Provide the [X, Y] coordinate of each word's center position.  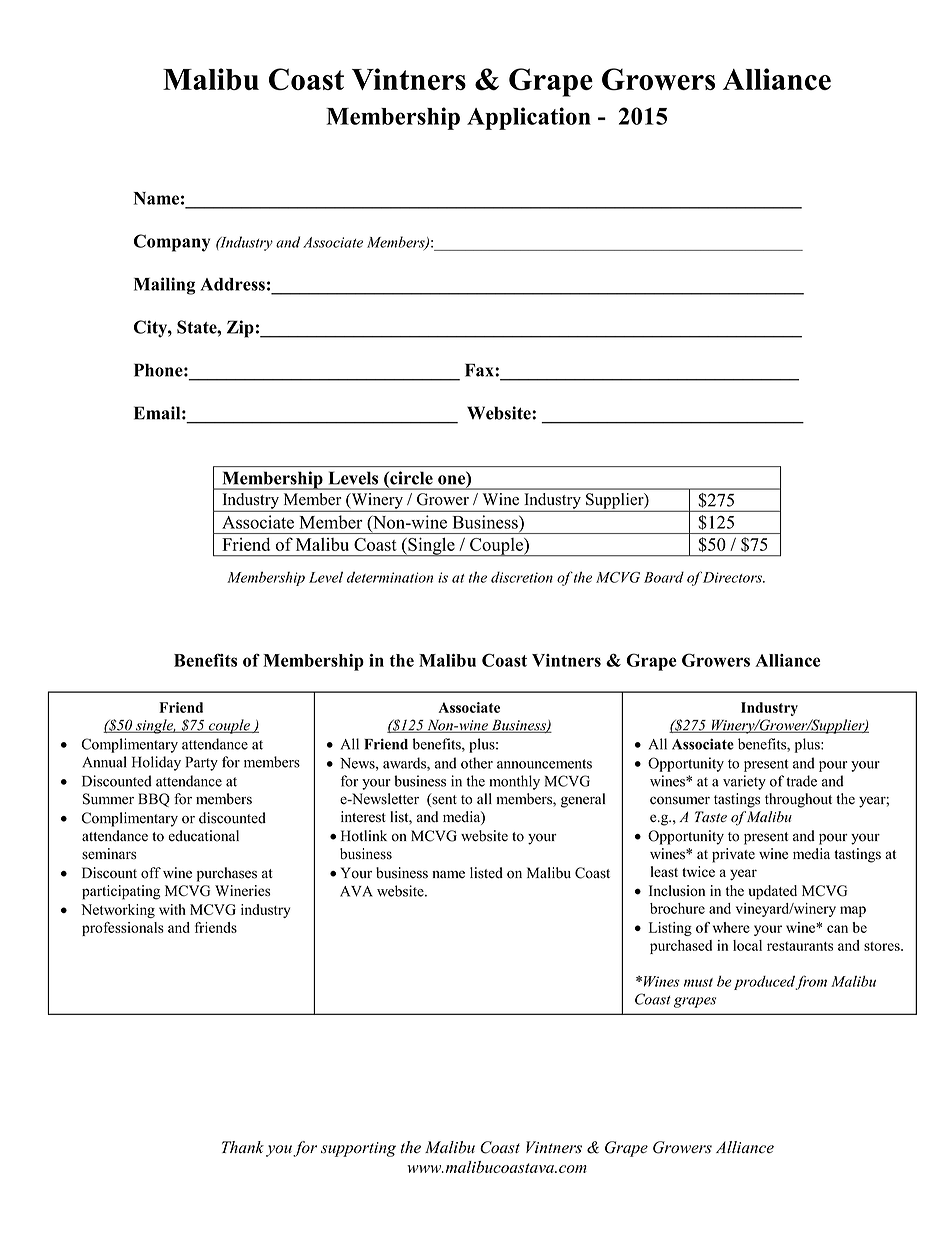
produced [765, 983]
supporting [358, 1149]
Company [172, 243]
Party [202, 764]
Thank [243, 1147]
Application [529, 118]
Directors [733, 577]
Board [664, 577]
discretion [522, 577]
